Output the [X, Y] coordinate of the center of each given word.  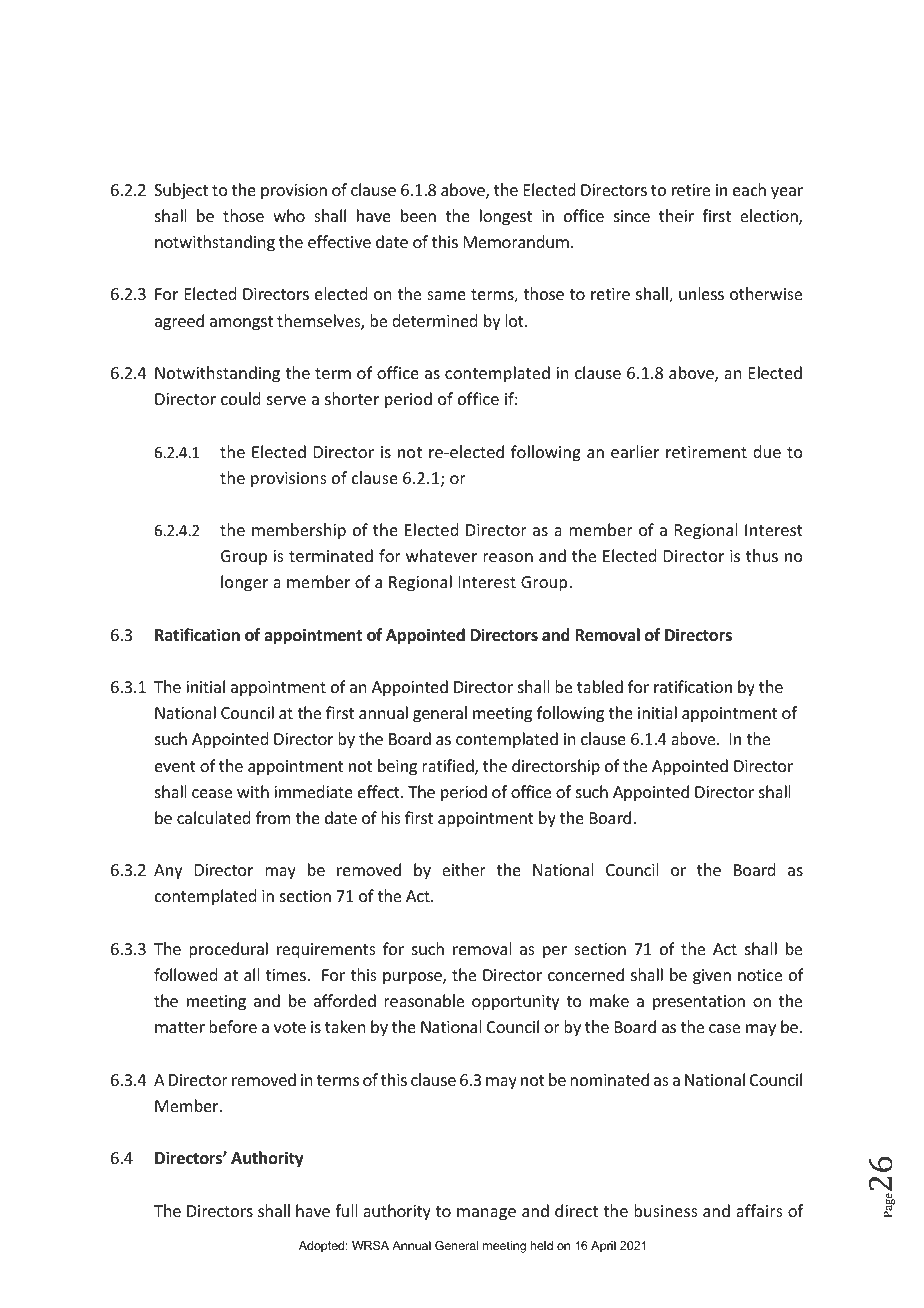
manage [486, 1214]
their [676, 215]
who [289, 215]
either [464, 869]
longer [244, 583]
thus [762, 555]
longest [506, 217]
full [346, 1210]
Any [168, 872]
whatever [441, 555]
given [712, 977]
